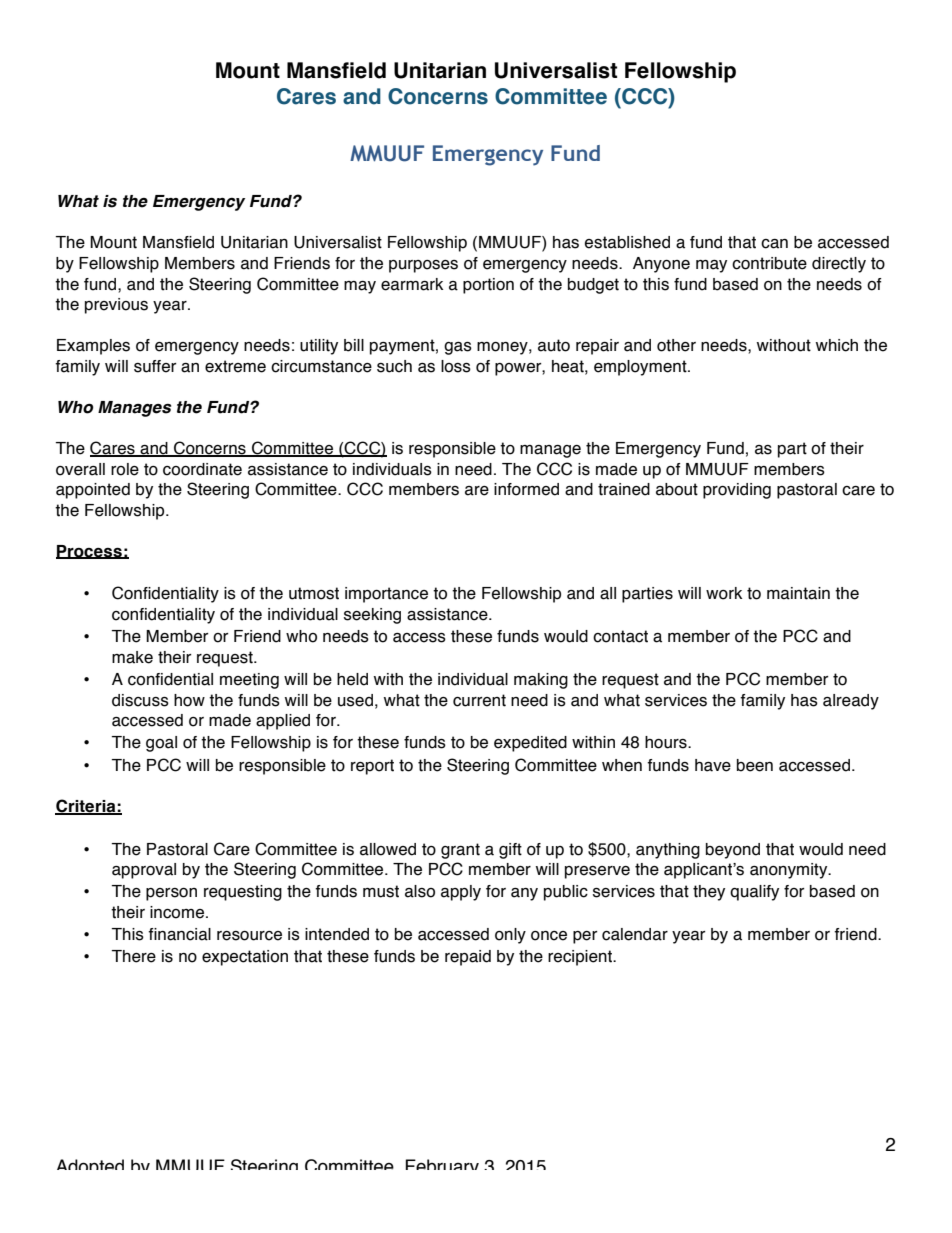  I want to click on importance, so click(386, 595).
